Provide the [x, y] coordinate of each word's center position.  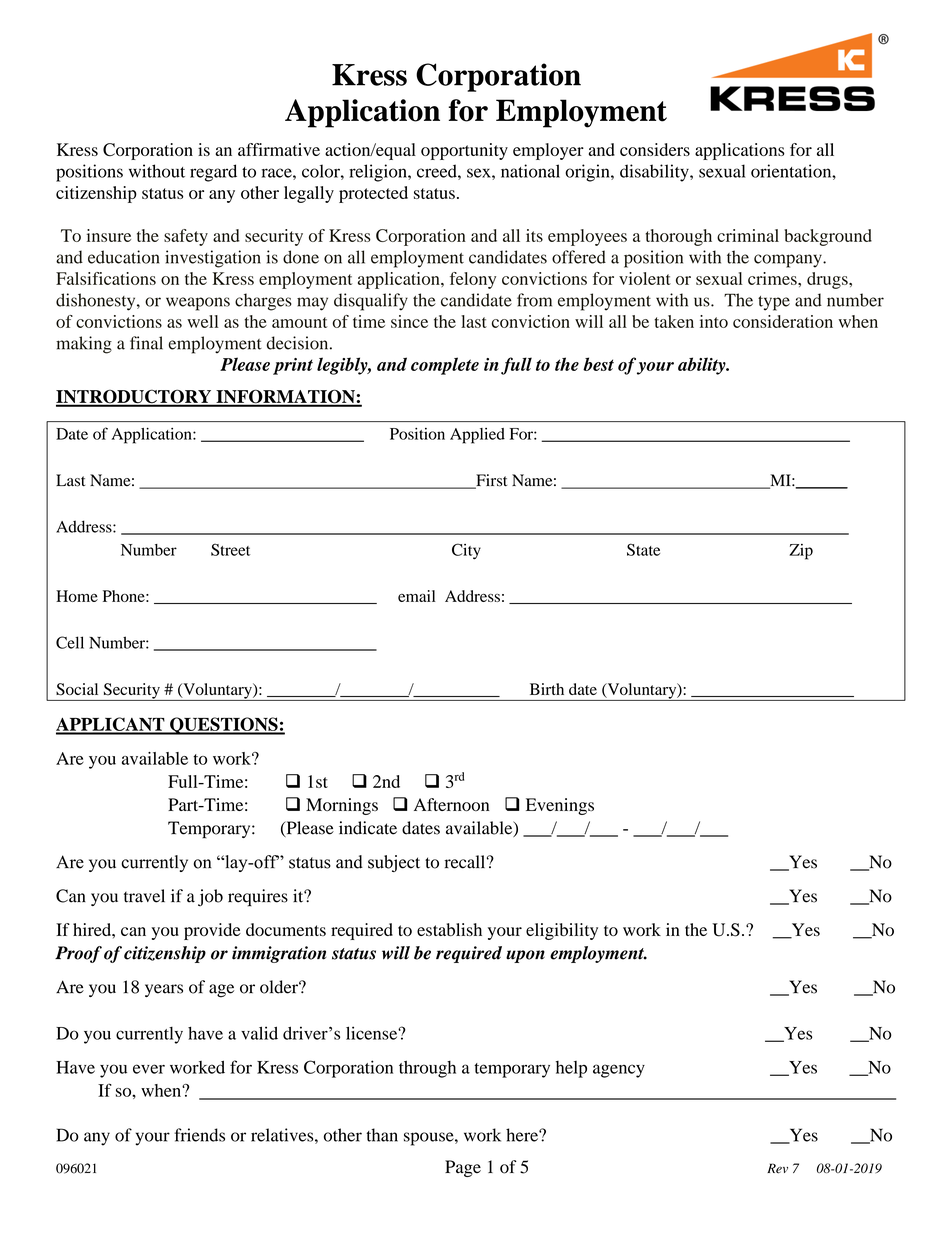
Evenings [560, 806]
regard [213, 173]
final [146, 343]
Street [230, 549]
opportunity [464, 151]
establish [449, 929]
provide [212, 931]
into [714, 321]
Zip [801, 552]
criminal [748, 235]
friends [199, 1135]
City [466, 551]
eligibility [562, 931]
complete [445, 366]
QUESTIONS [224, 726]
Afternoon [451, 805]
